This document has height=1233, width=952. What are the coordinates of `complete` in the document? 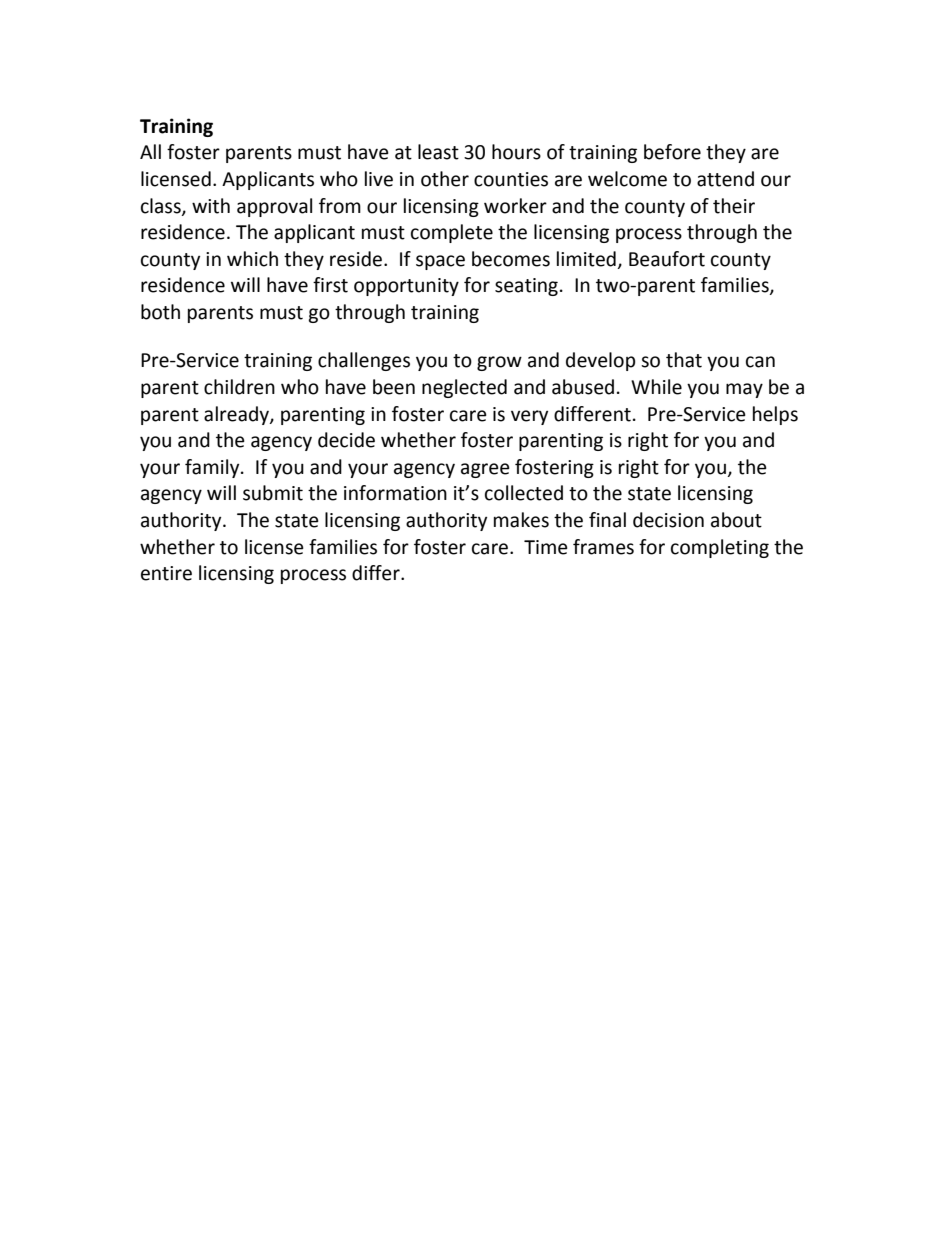 It's located at (452, 233).
